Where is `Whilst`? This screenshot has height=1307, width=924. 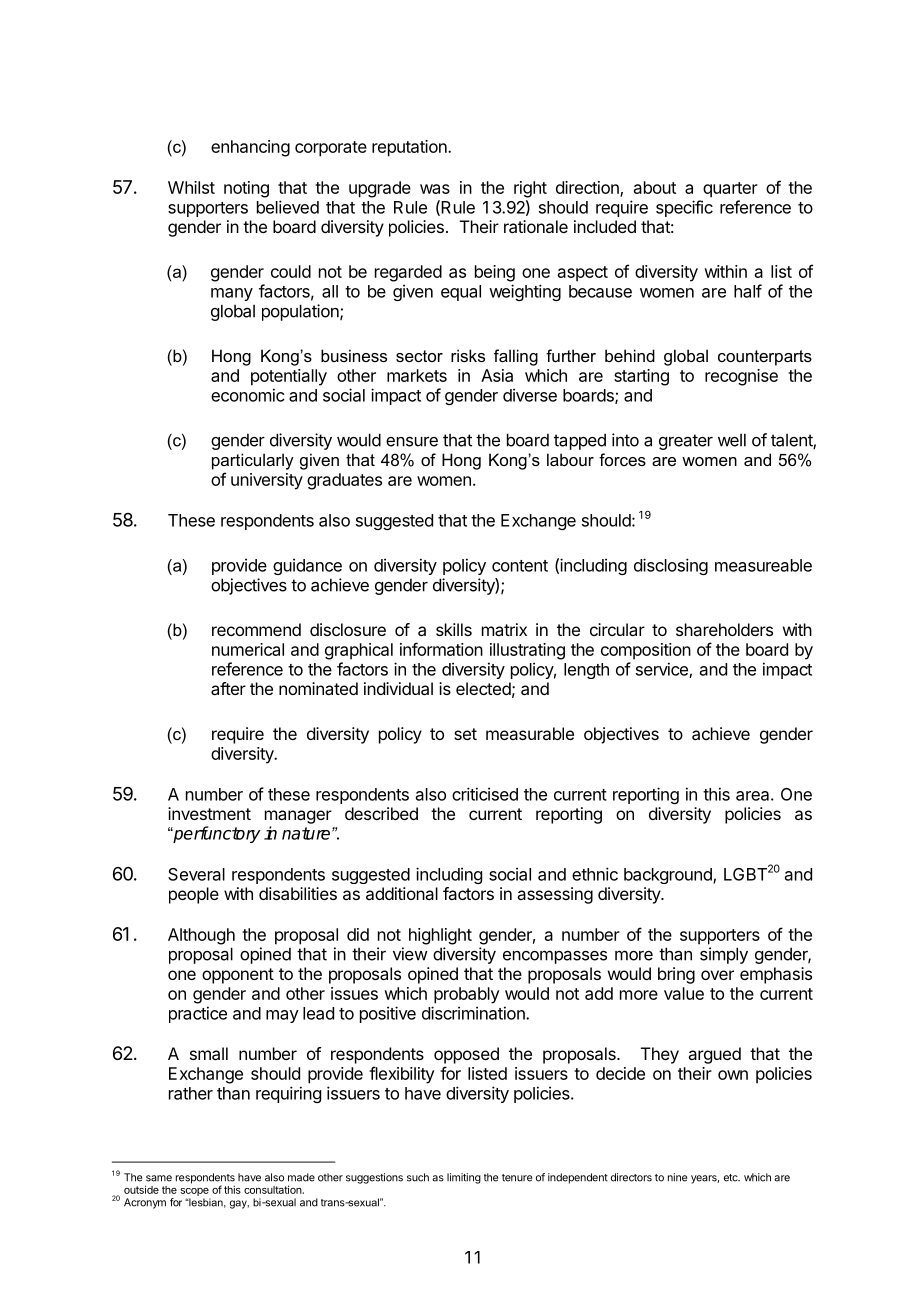
Whilst is located at coordinates (191, 187).
